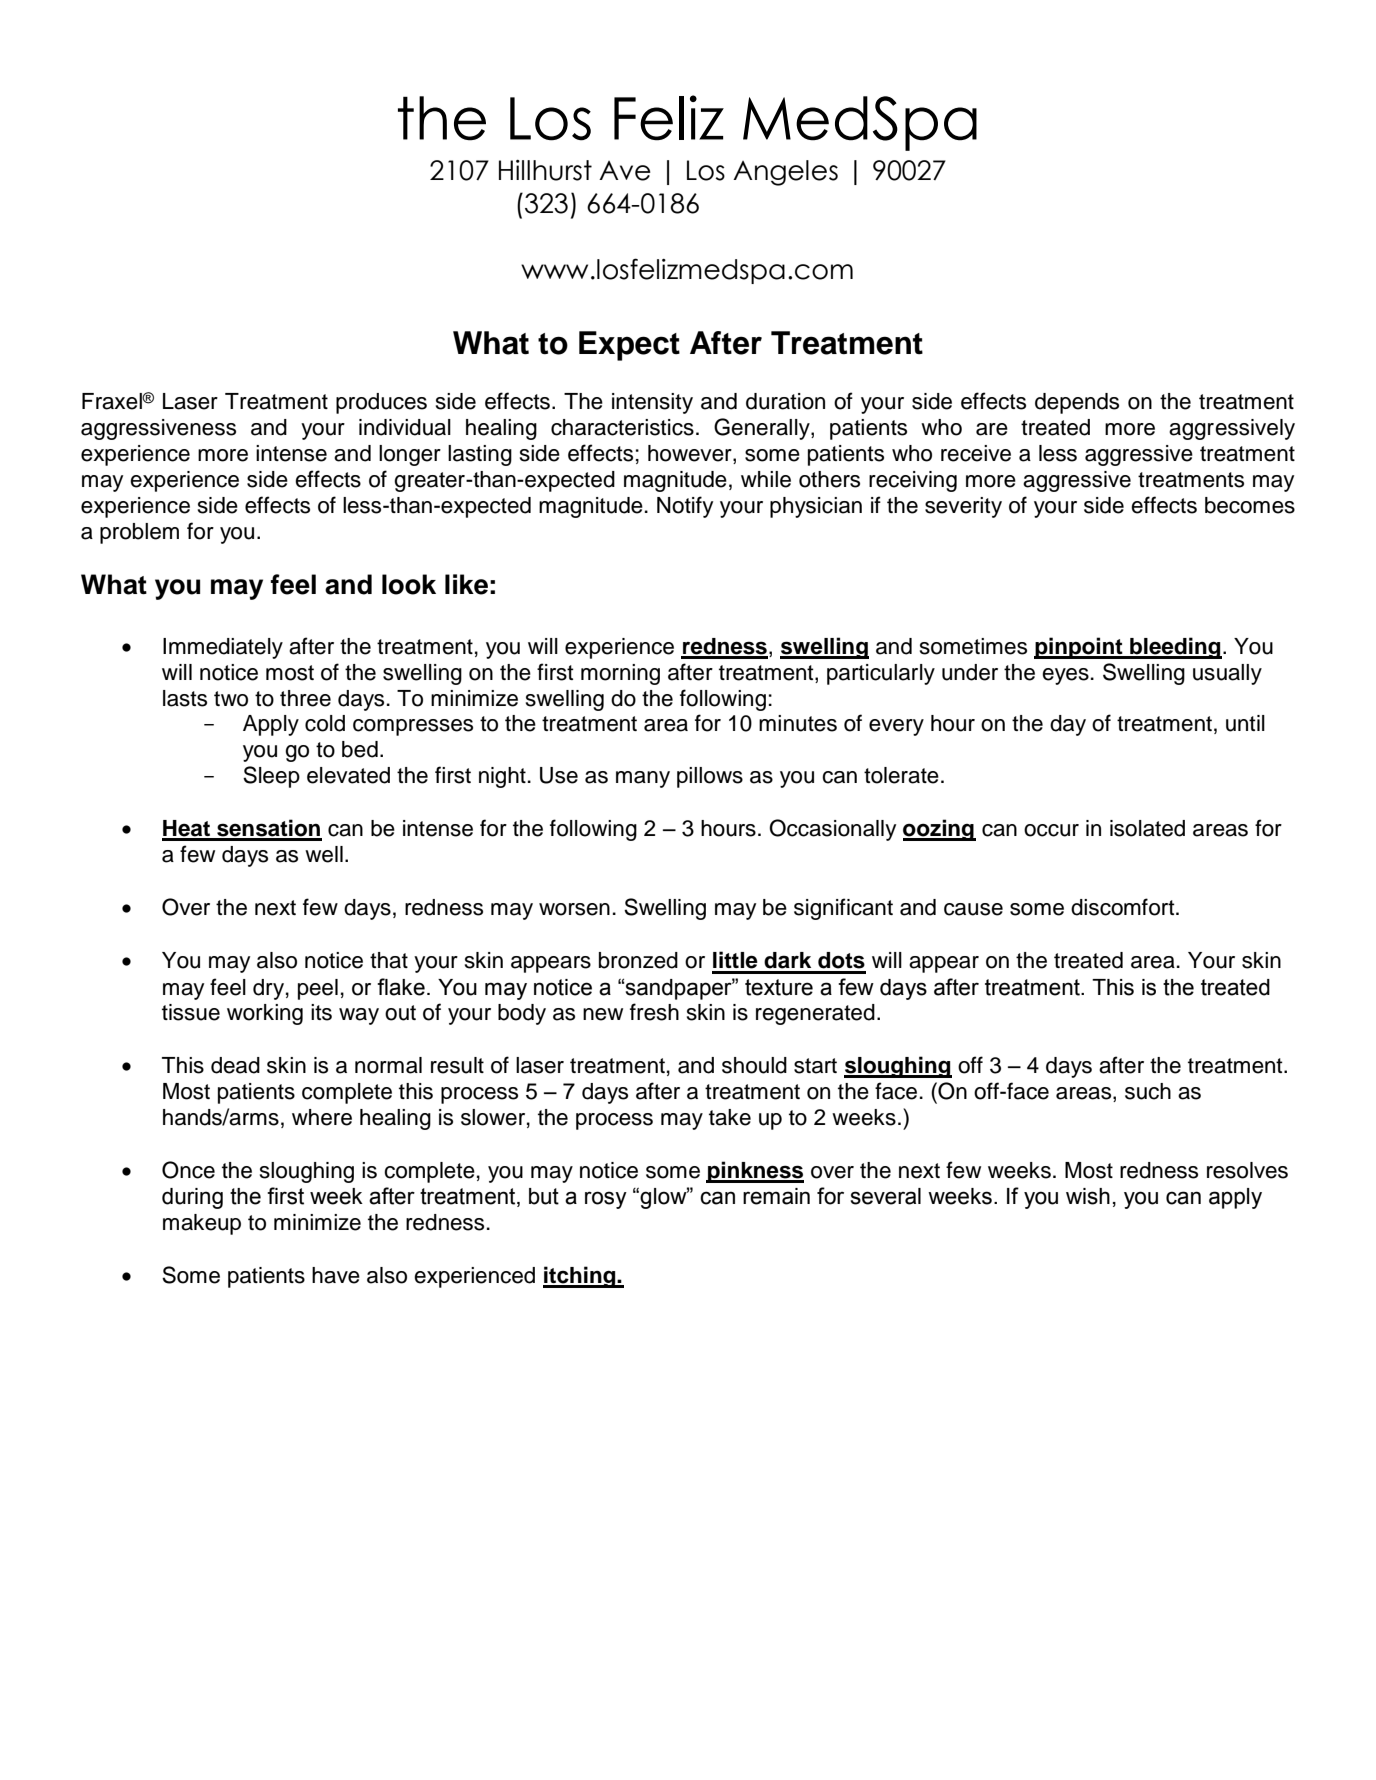  What do you see at coordinates (1088, 1196) in the screenshot?
I see `wish` at bounding box center [1088, 1196].
